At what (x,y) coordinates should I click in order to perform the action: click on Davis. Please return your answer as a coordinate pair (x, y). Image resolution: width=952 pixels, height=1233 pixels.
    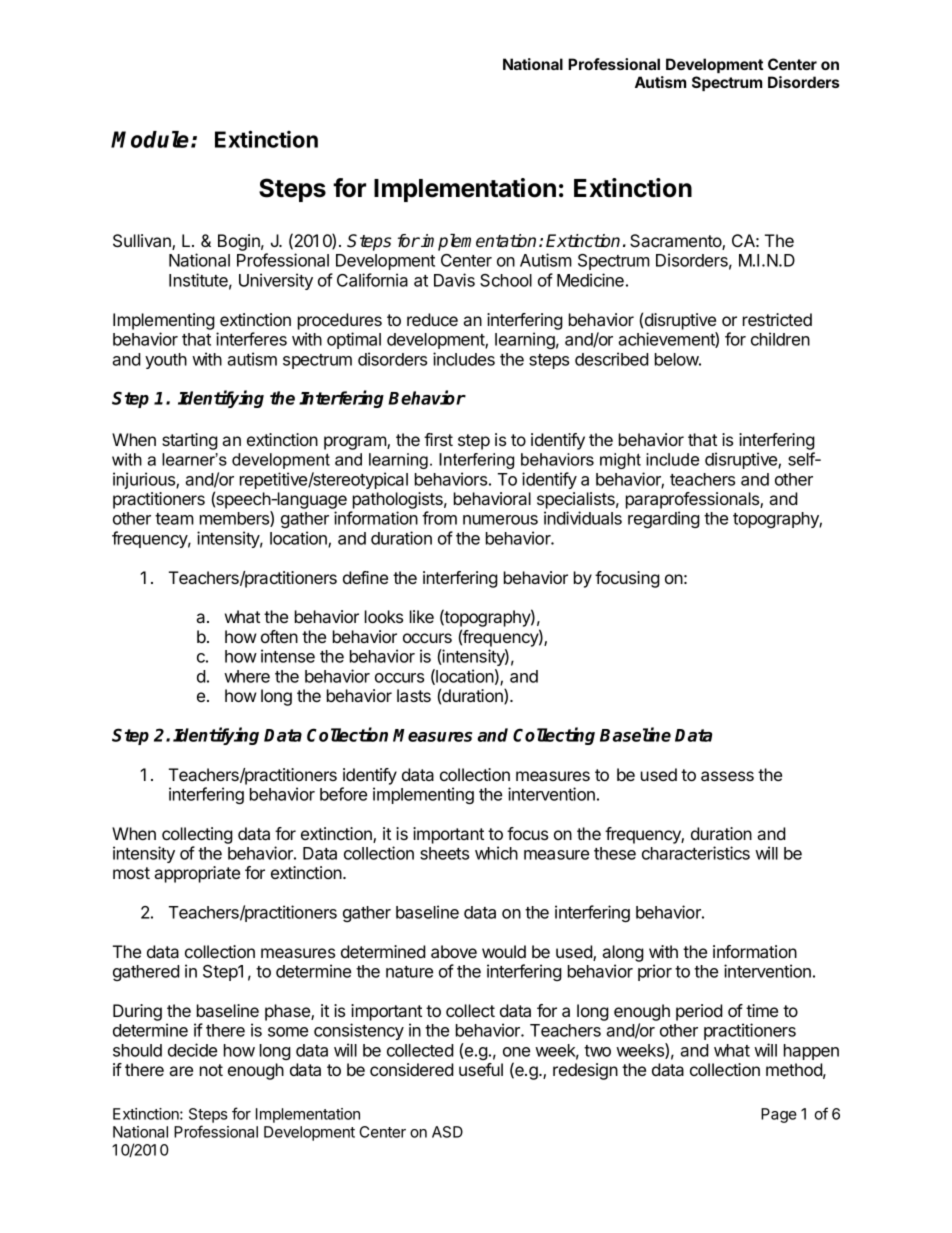
    Looking at the image, I should click on (454, 280).
